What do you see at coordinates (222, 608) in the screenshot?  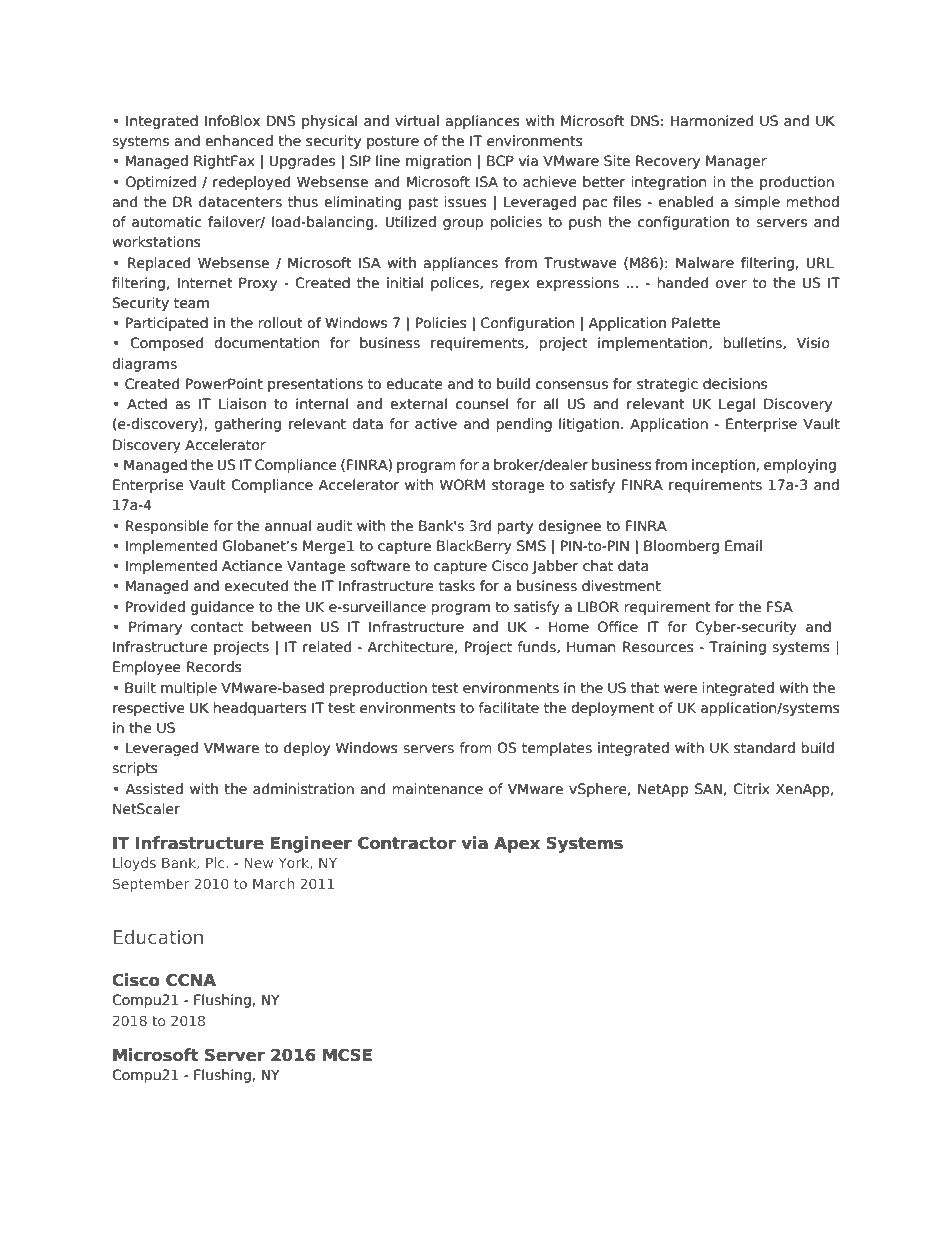 I see `guidance` at bounding box center [222, 608].
